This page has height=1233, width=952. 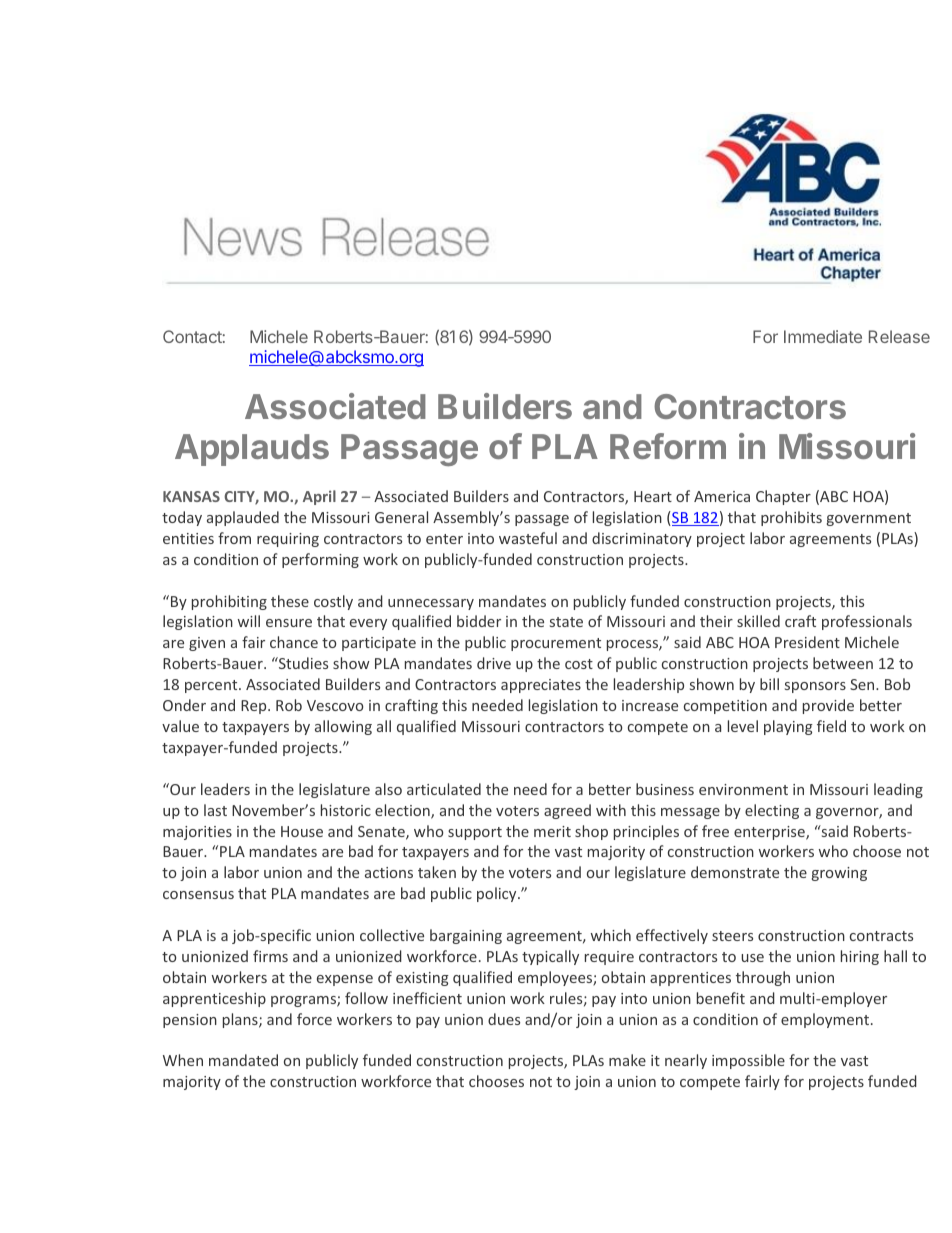 What do you see at coordinates (290, 601) in the page?
I see `these` at bounding box center [290, 601].
